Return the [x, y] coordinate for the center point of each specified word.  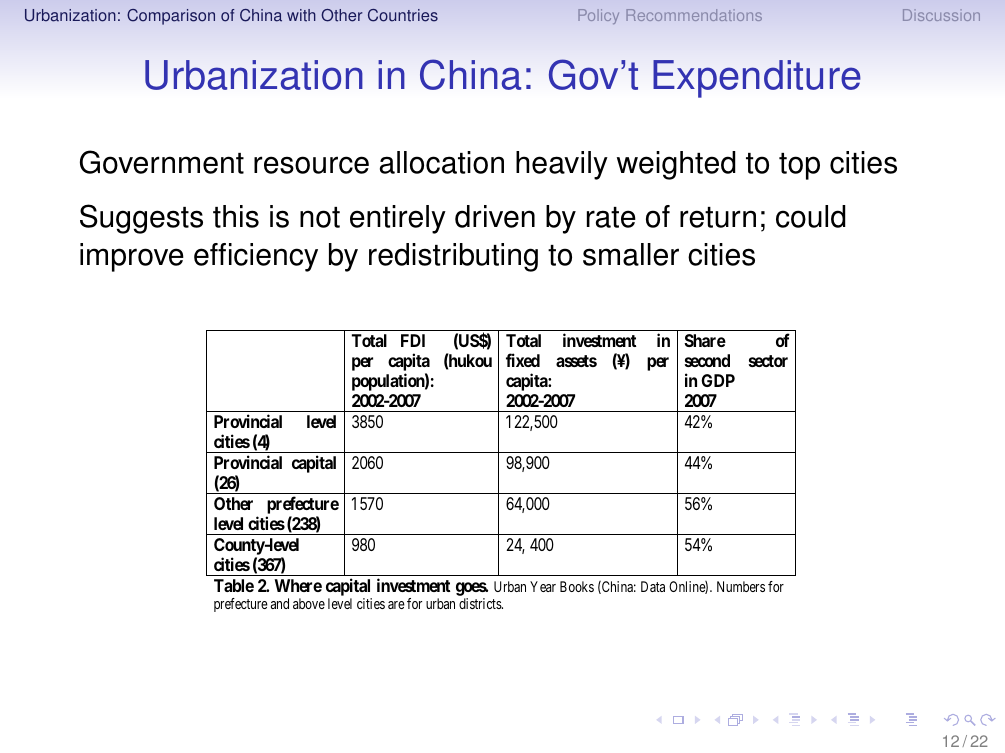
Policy [598, 16]
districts [481, 603]
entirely [398, 219]
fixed [523, 360]
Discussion [941, 15]
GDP [718, 380]
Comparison [171, 17]
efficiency [256, 257]
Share [705, 340]
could [811, 216]
